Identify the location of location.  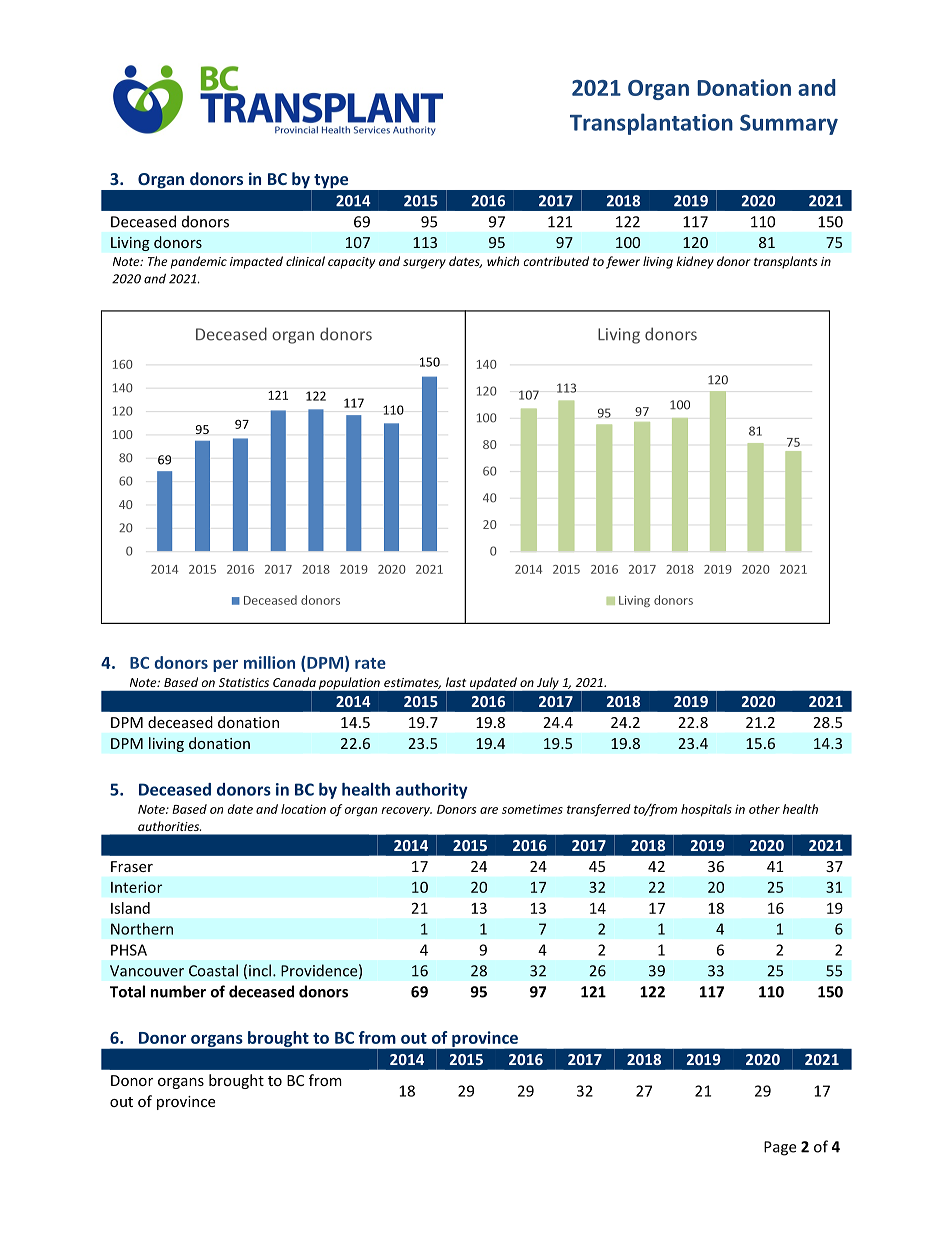
(303, 809).
